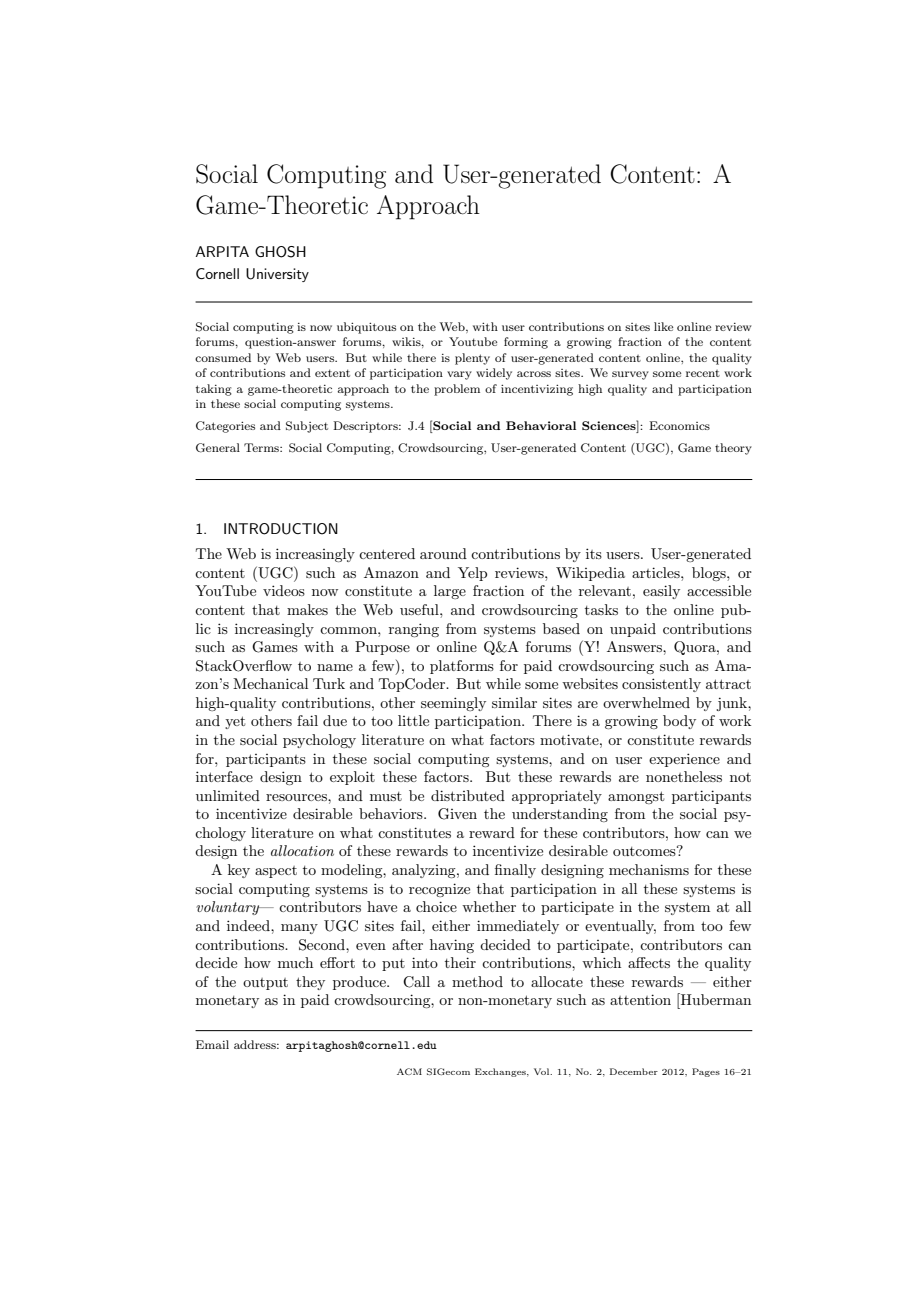 The image size is (924, 1308). I want to click on University, so click(277, 275).
